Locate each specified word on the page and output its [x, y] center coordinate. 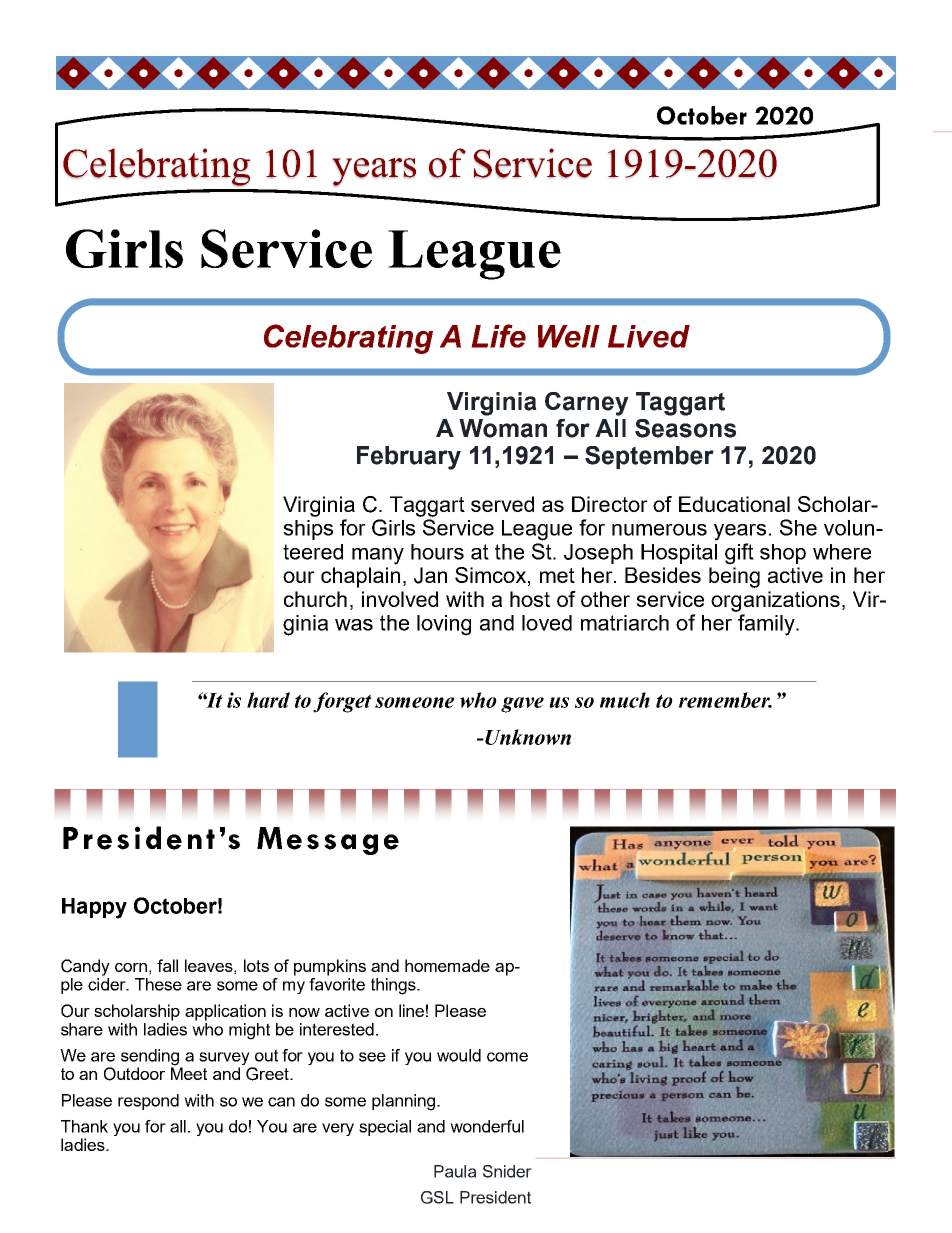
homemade [447, 965]
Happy [94, 908]
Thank [84, 1126]
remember [725, 700]
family [767, 625]
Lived [649, 336]
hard [268, 700]
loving [444, 625]
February [409, 458]
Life [498, 336]
